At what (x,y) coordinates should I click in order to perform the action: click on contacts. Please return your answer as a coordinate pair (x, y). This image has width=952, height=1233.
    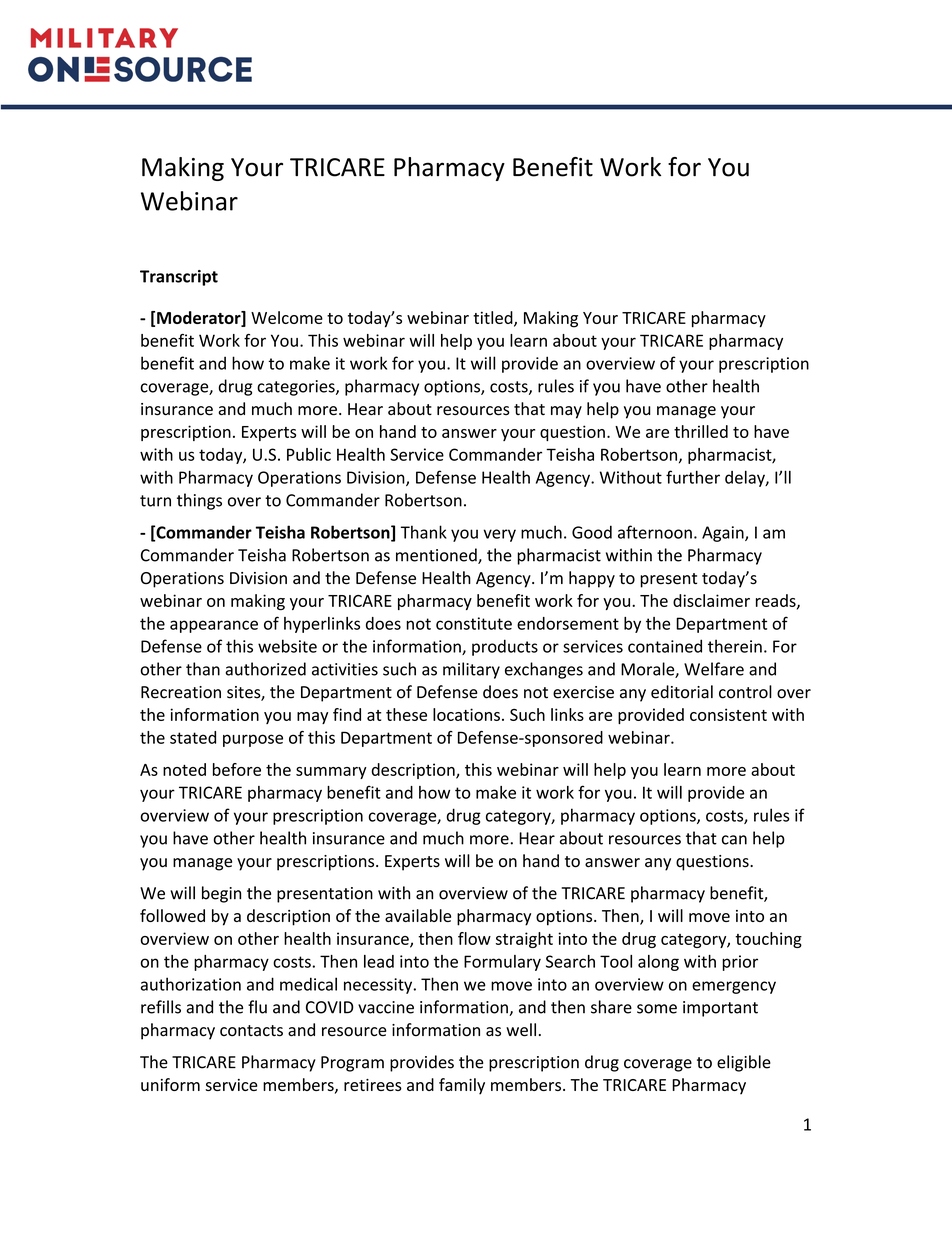
    Looking at the image, I should click on (251, 1031).
